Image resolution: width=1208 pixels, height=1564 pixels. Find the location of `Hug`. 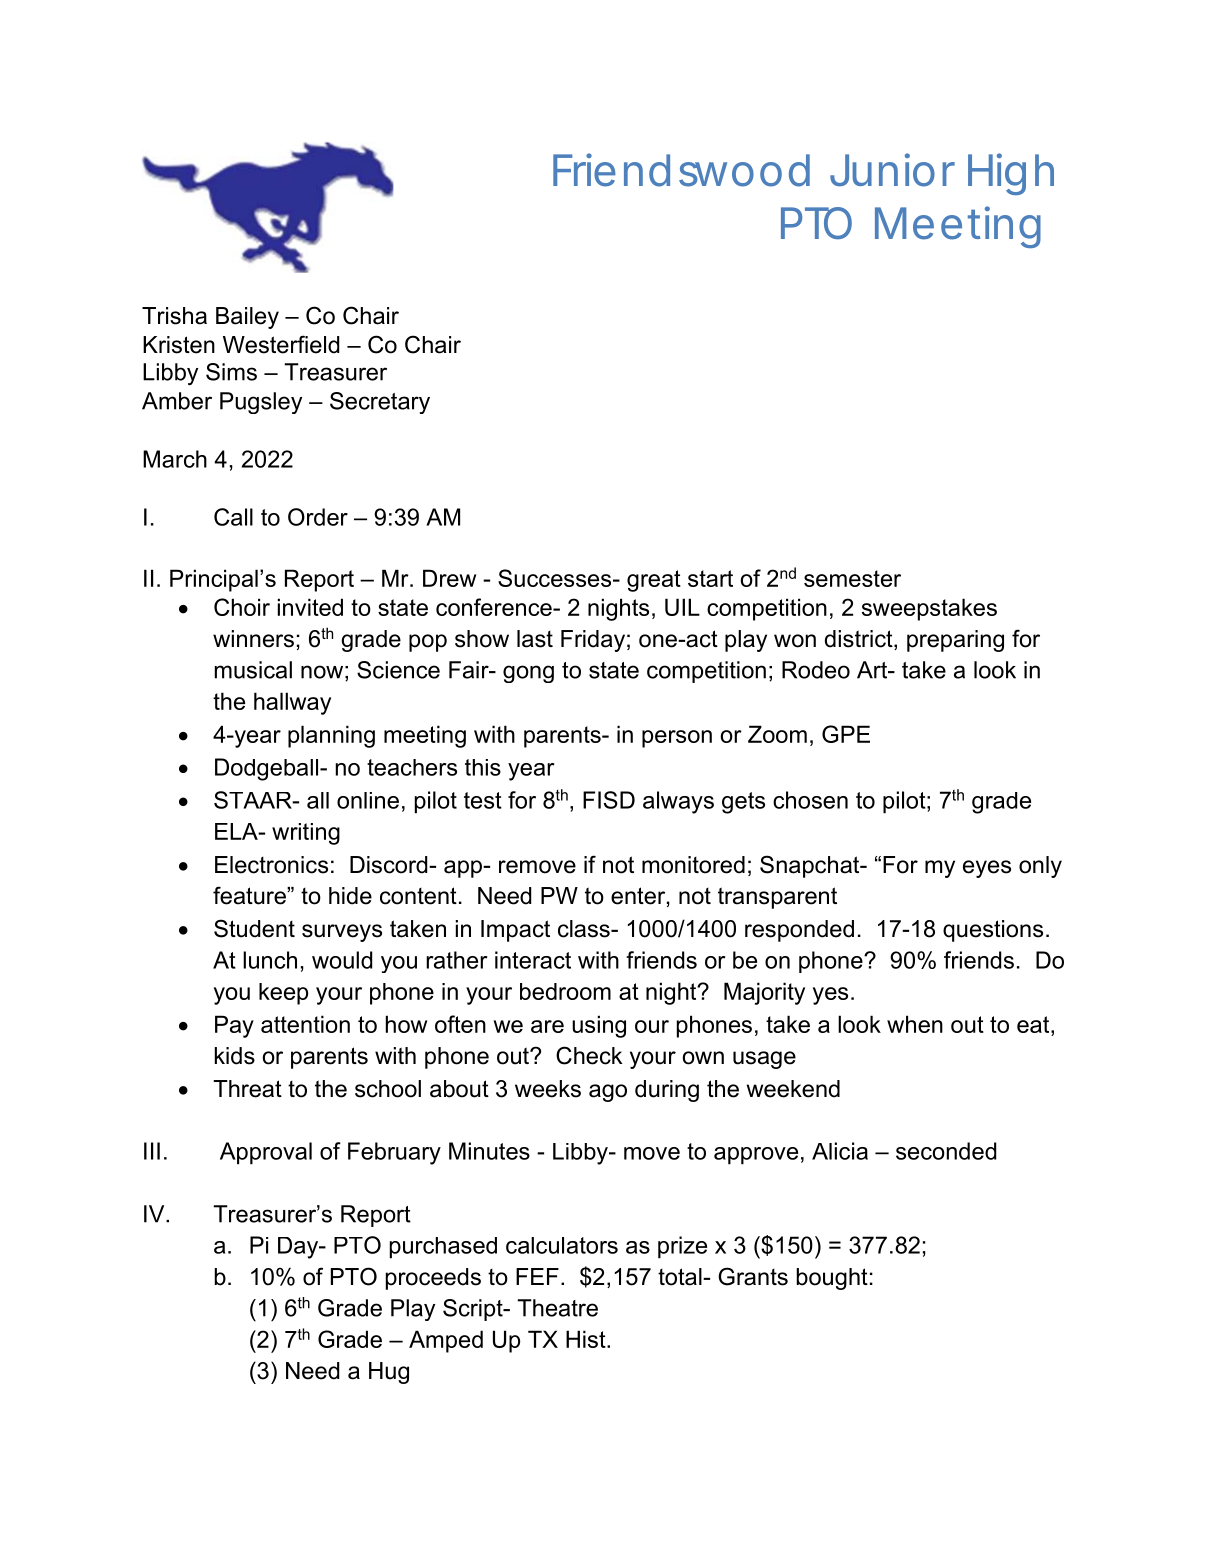

Hug is located at coordinates (389, 1373).
